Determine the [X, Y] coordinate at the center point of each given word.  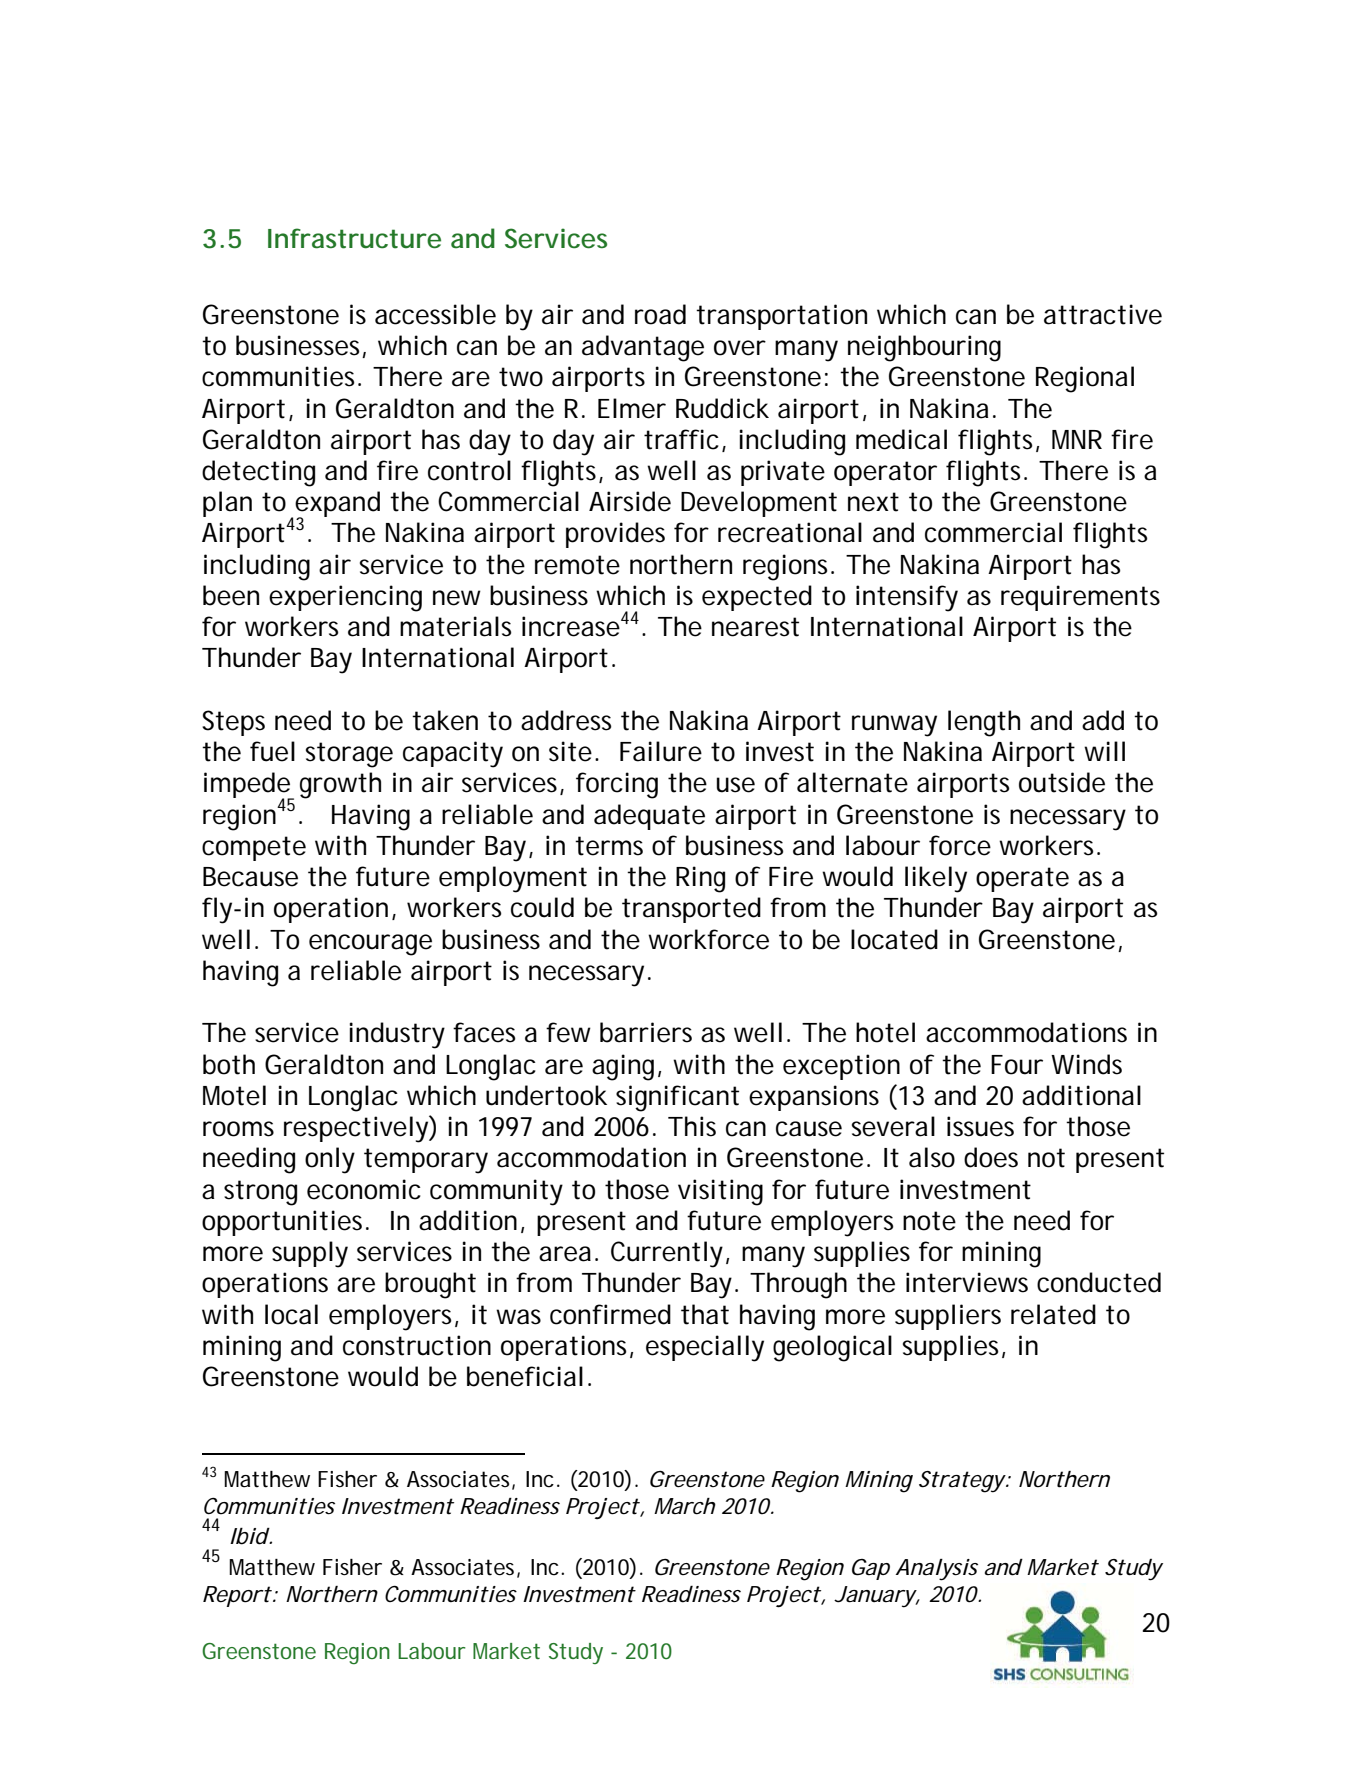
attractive [1103, 314]
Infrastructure [354, 238]
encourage [370, 945]
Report [237, 1596]
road [660, 314]
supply [310, 1254]
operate [1022, 879]
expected [757, 598]
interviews [967, 1282]
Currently [667, 1254]
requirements [1080, 598]
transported [691, 910]
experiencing [345, 598]
